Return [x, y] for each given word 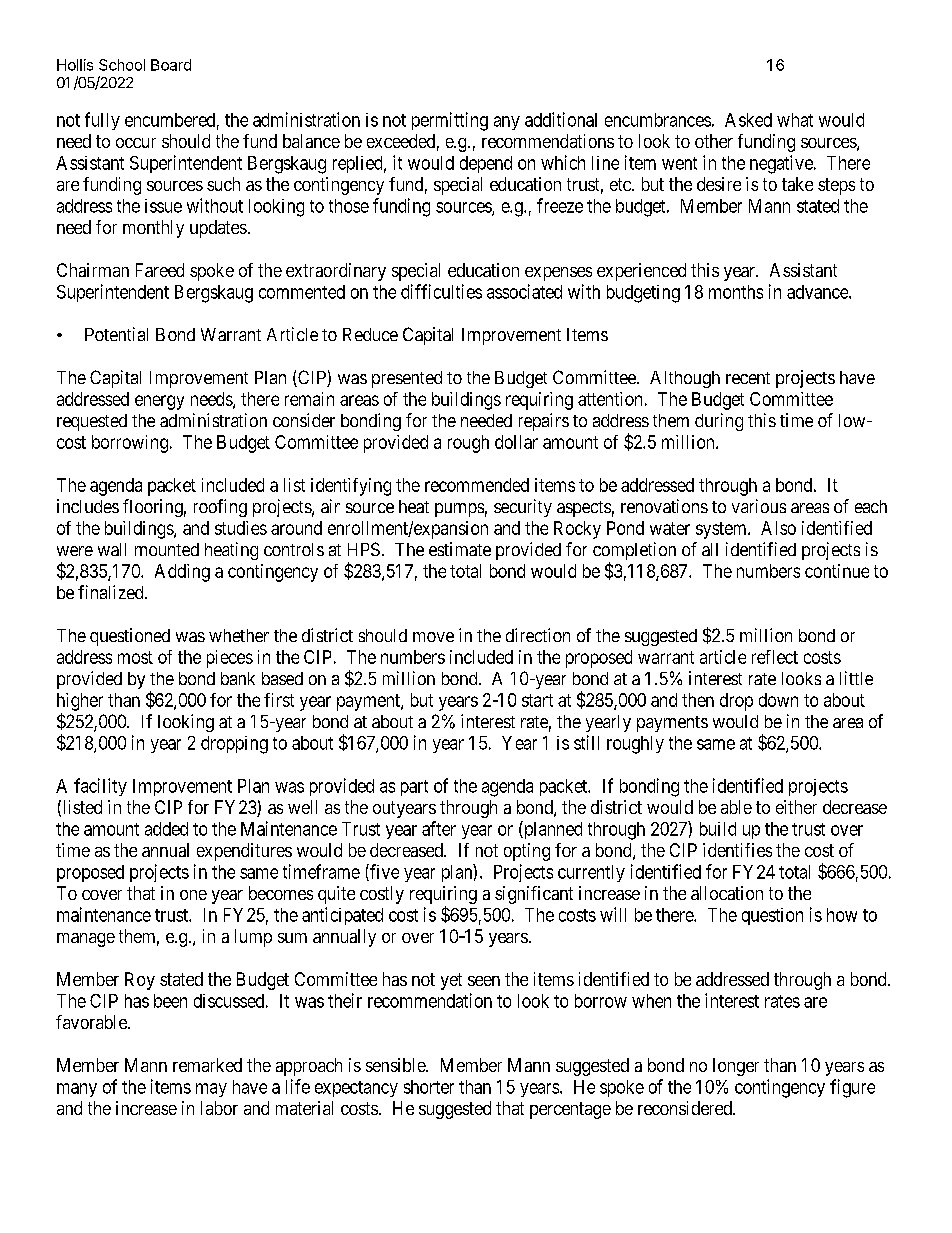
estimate [460, 549]
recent [748, 378]
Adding [182, 573]
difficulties [441, 291]
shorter [429, 1087]
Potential [116, 334]
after [439, 828]
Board [171, 65]
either [796, 807]
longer [736, 1067]
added [166, 829]
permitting [450, 121]
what [795, 120]
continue [837, 571]
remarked [207, 1065]
